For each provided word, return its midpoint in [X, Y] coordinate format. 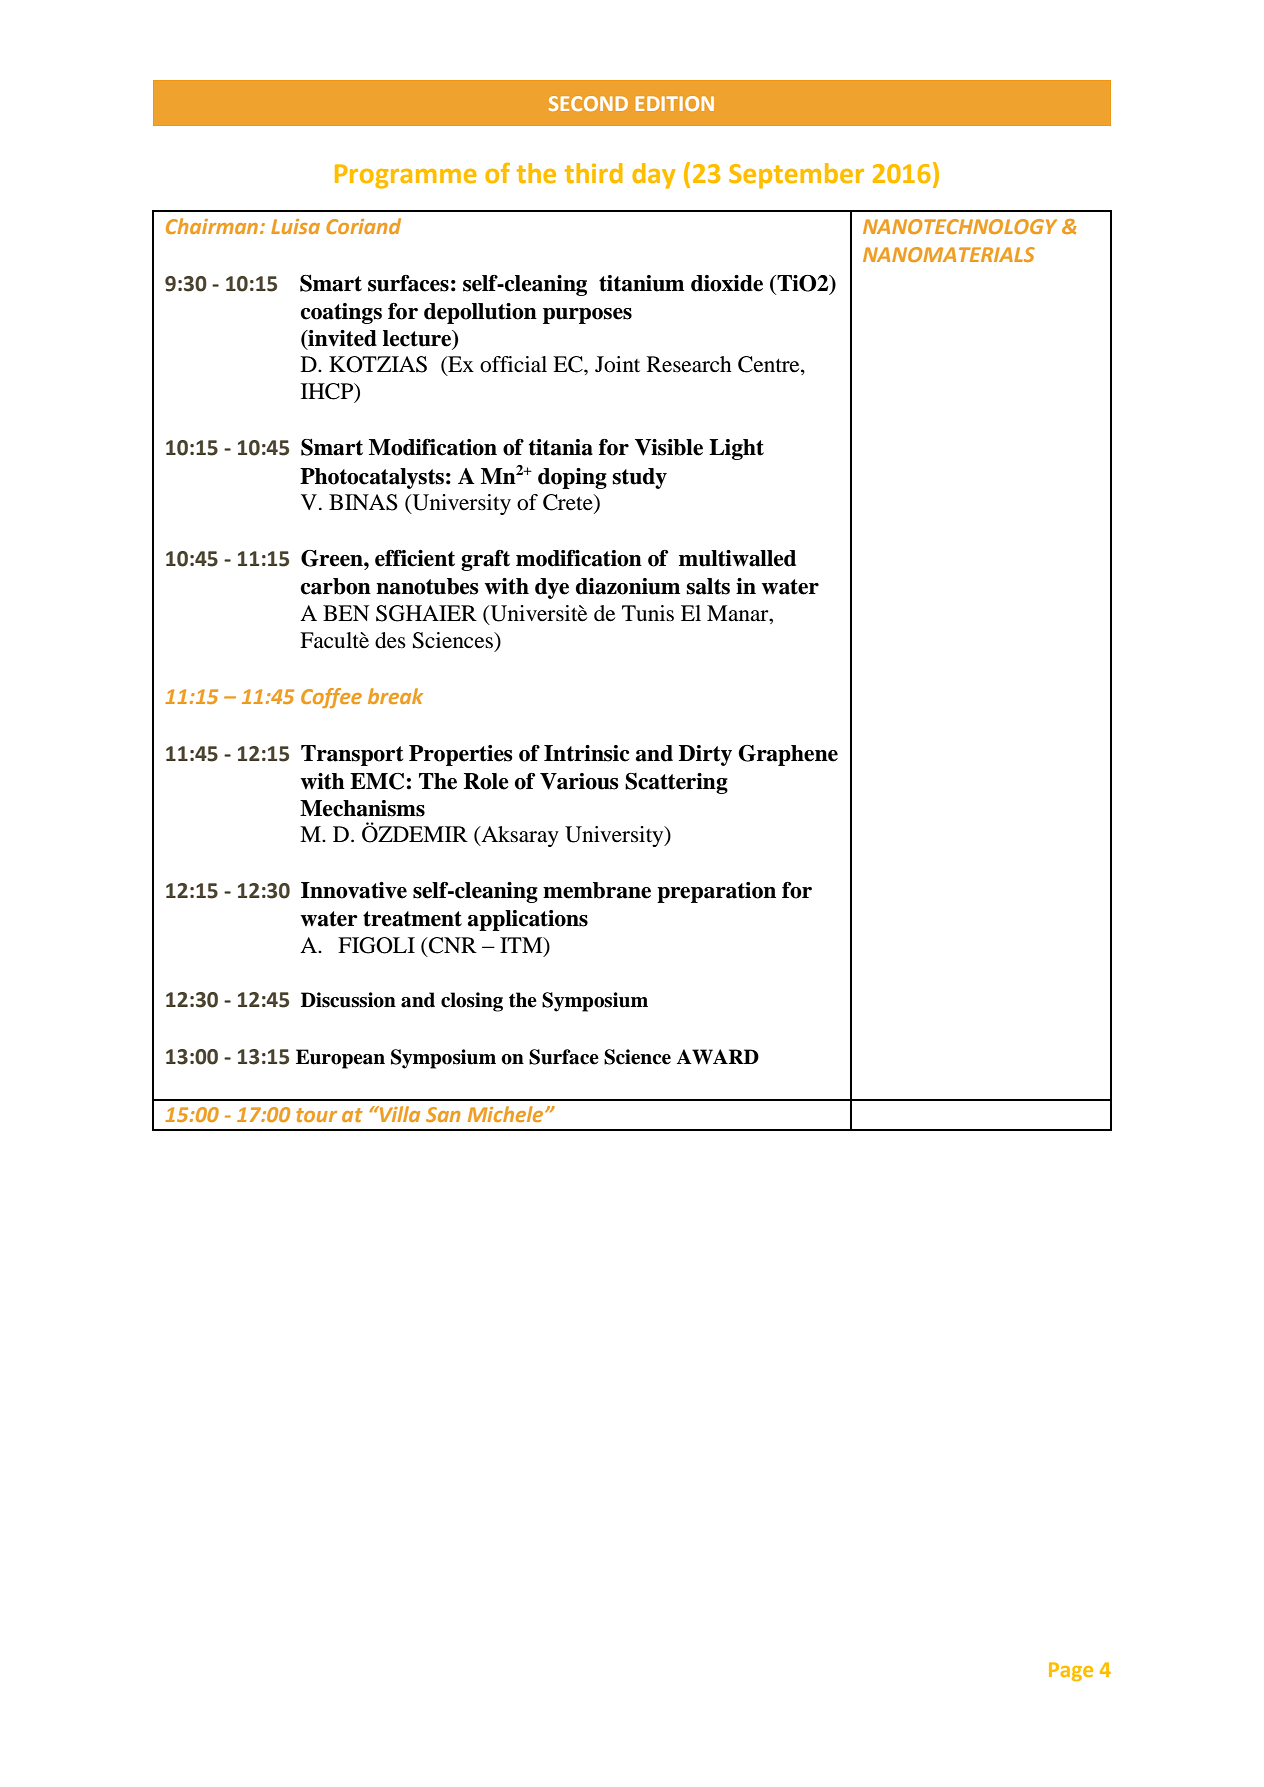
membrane [597, 890]
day [653, 176]
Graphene [788, 755]
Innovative [354, 890]
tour [316, 1115]
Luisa [295, 226]
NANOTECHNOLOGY [960, 226]
